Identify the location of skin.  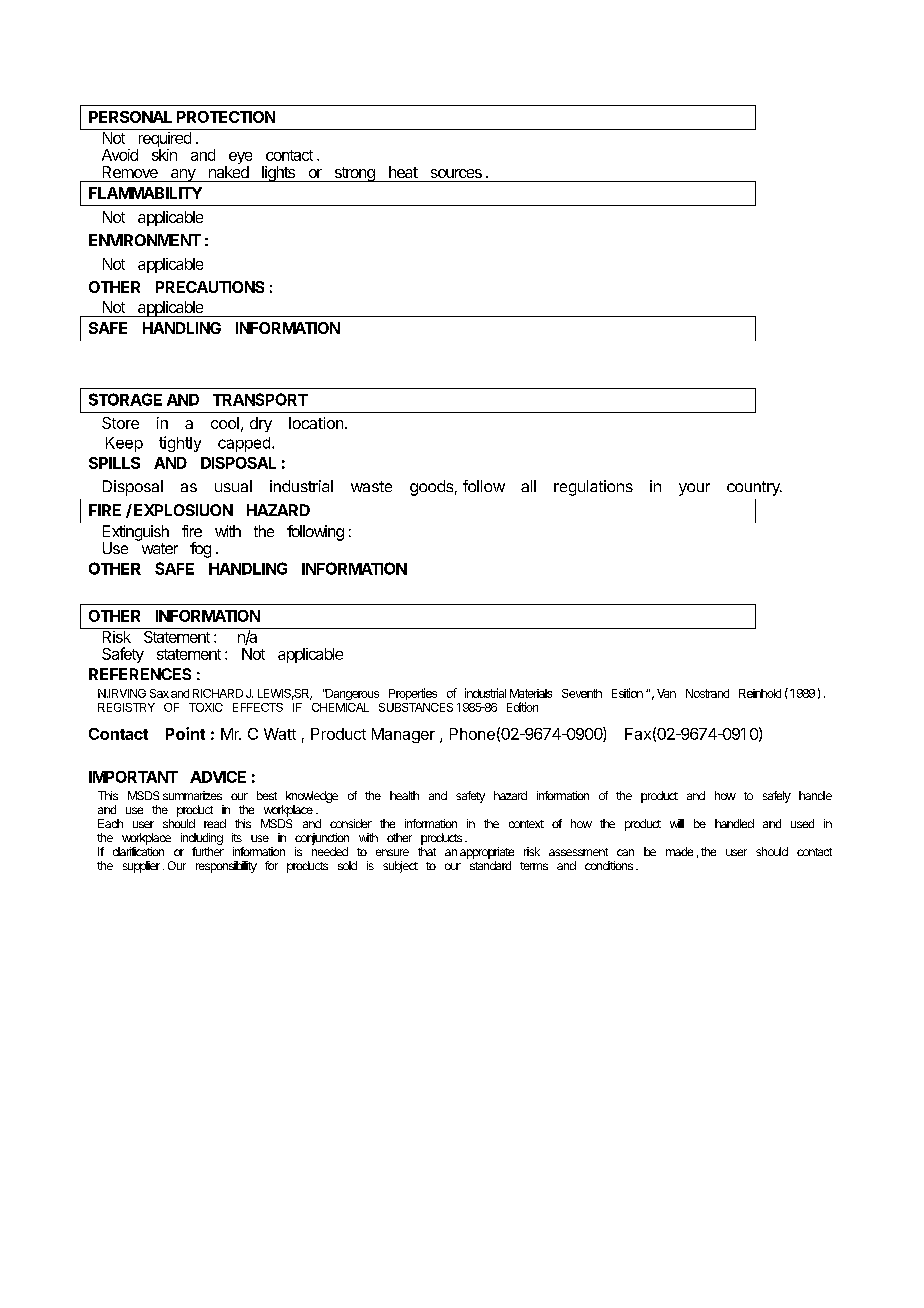
(164, 155).
